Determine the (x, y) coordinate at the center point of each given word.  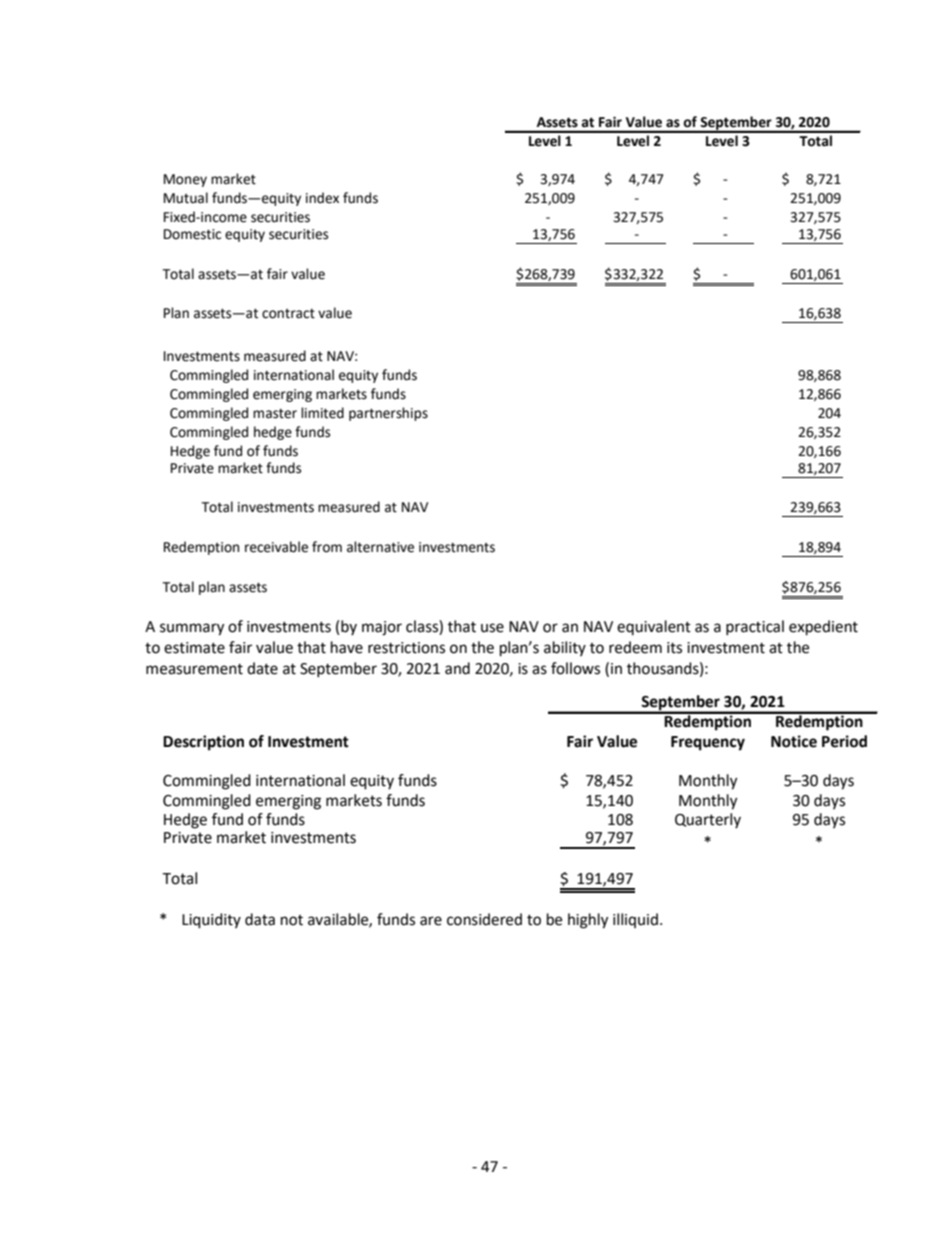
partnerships (388, 414)
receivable (276, 547)
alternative (380, 547)
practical (755, 627)
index (322, 198)
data (260, 919)
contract (288, 314)
